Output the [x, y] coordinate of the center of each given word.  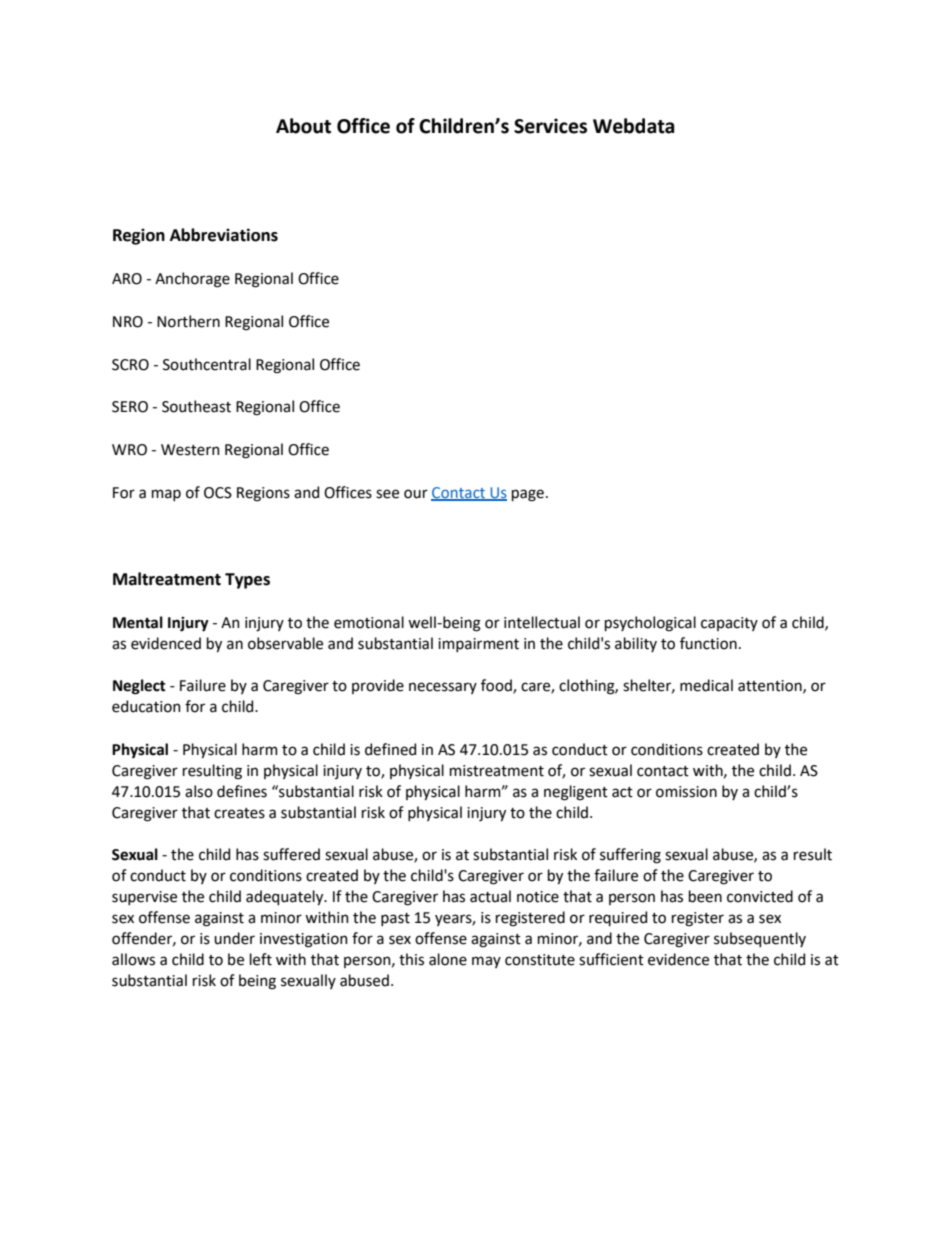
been [705, 896]
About [303, 126]
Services [550, 126]
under [234, 938]
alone [448, 959]
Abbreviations [224, 235]
